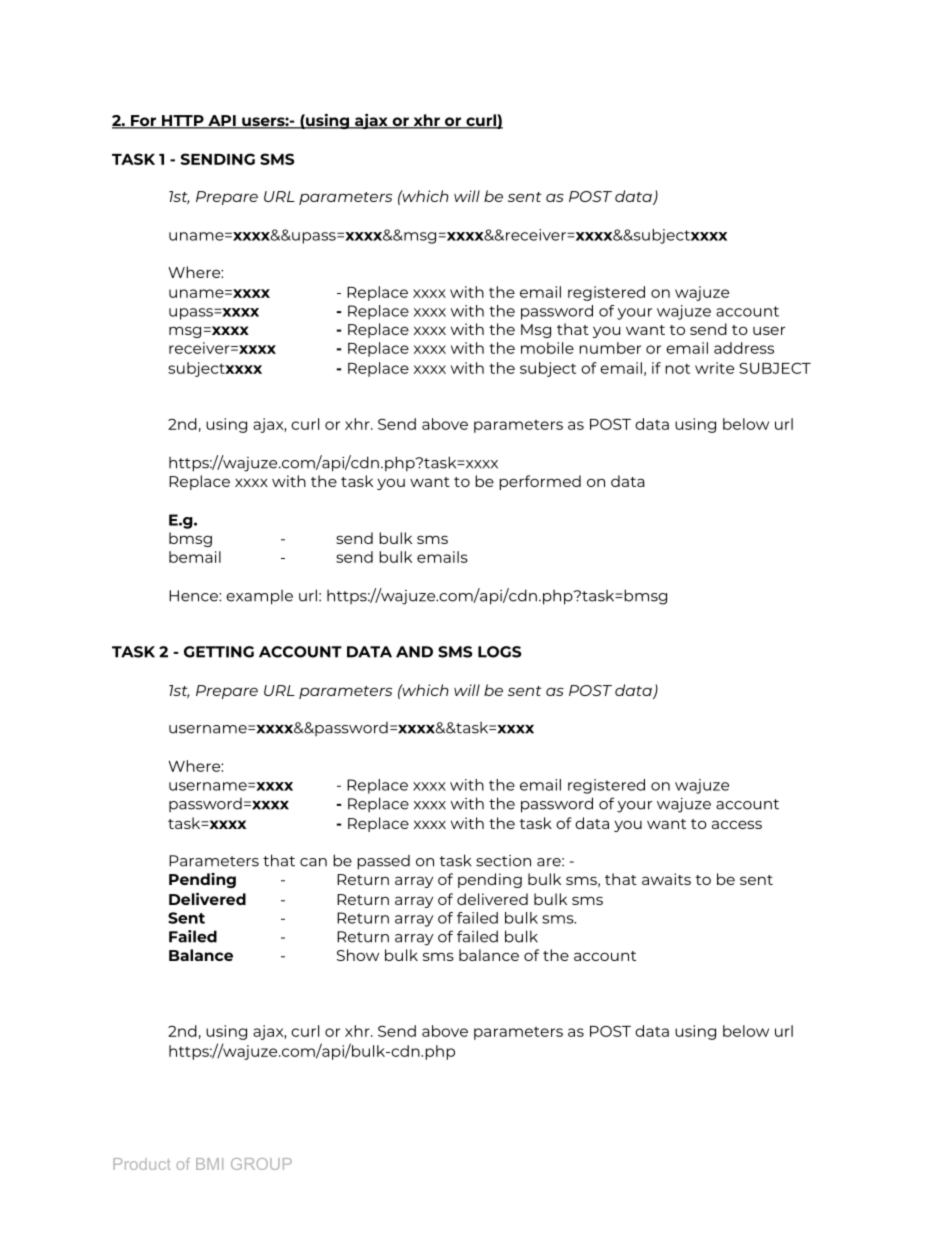 The height and width of the screenshot is (1233, 952). Describe the element at coordinates (209, 1164) in the screenshot. I see `BMI` at that location.
